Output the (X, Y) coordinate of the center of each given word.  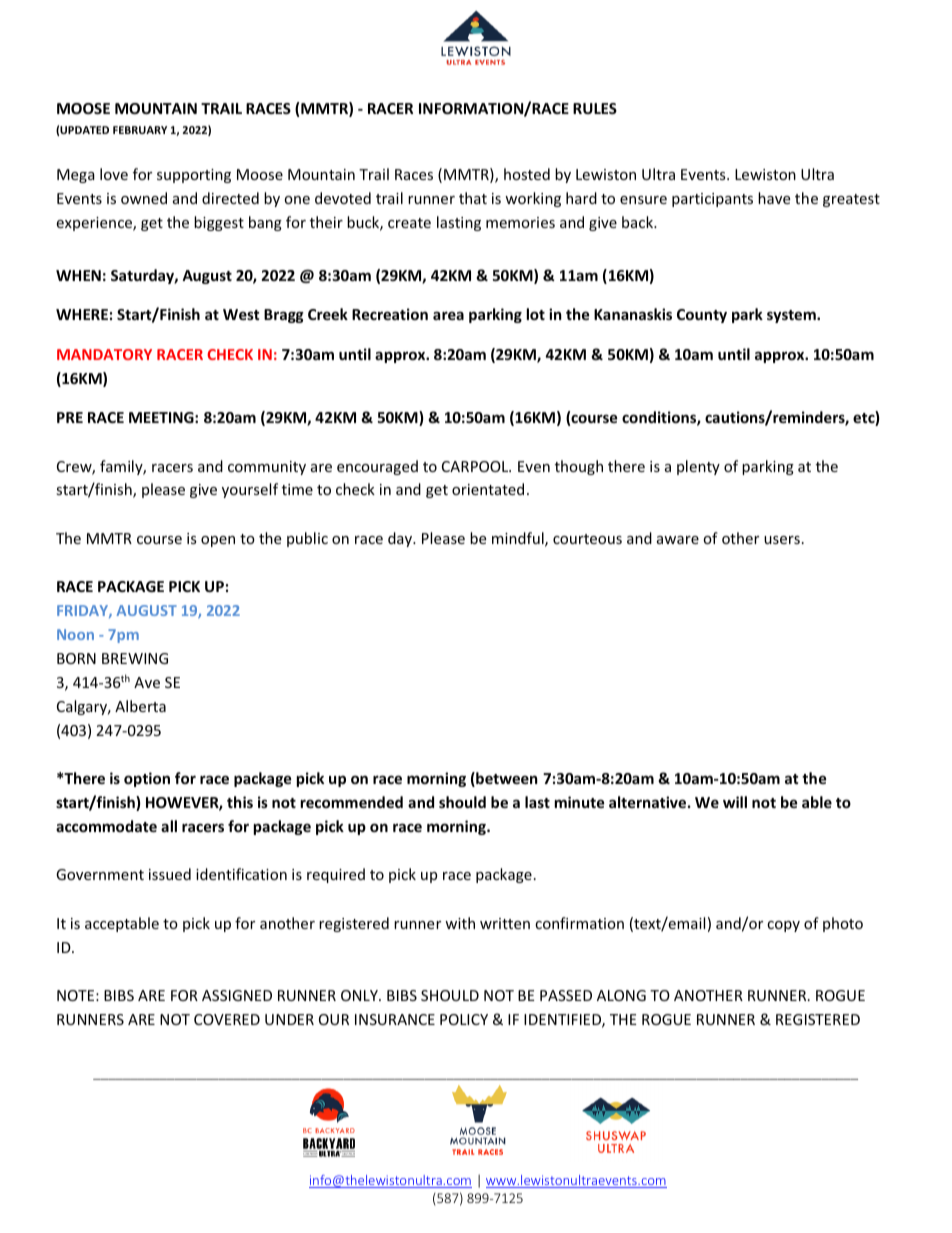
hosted (527, 174)
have (774, 198)
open (218, 541)
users (782, 540)
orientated (488, 489)
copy (783, 926)
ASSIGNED (237, 995)
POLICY (464, 1019)
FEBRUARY (140, 130)
